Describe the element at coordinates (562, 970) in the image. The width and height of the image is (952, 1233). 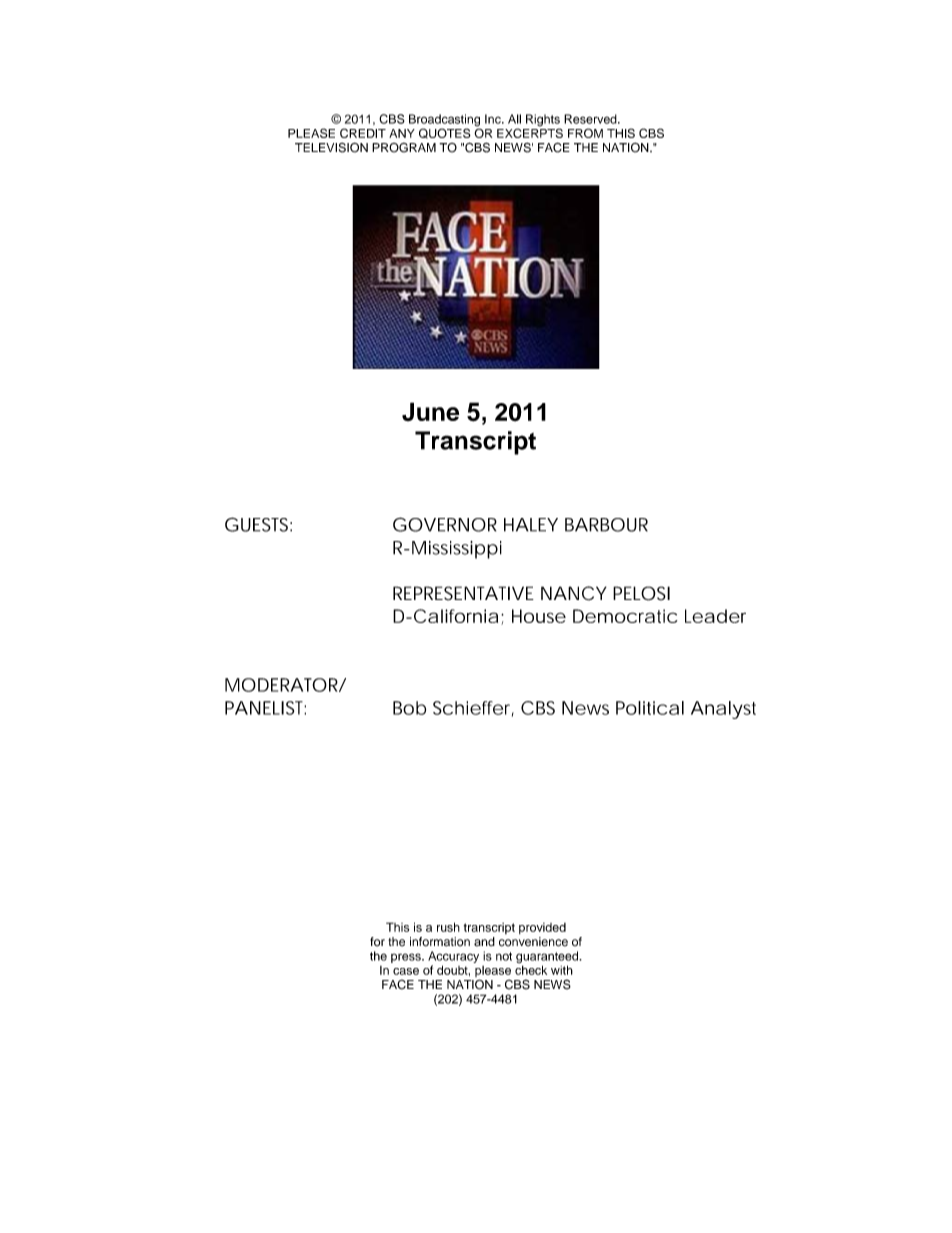
I see `with` at that location.
